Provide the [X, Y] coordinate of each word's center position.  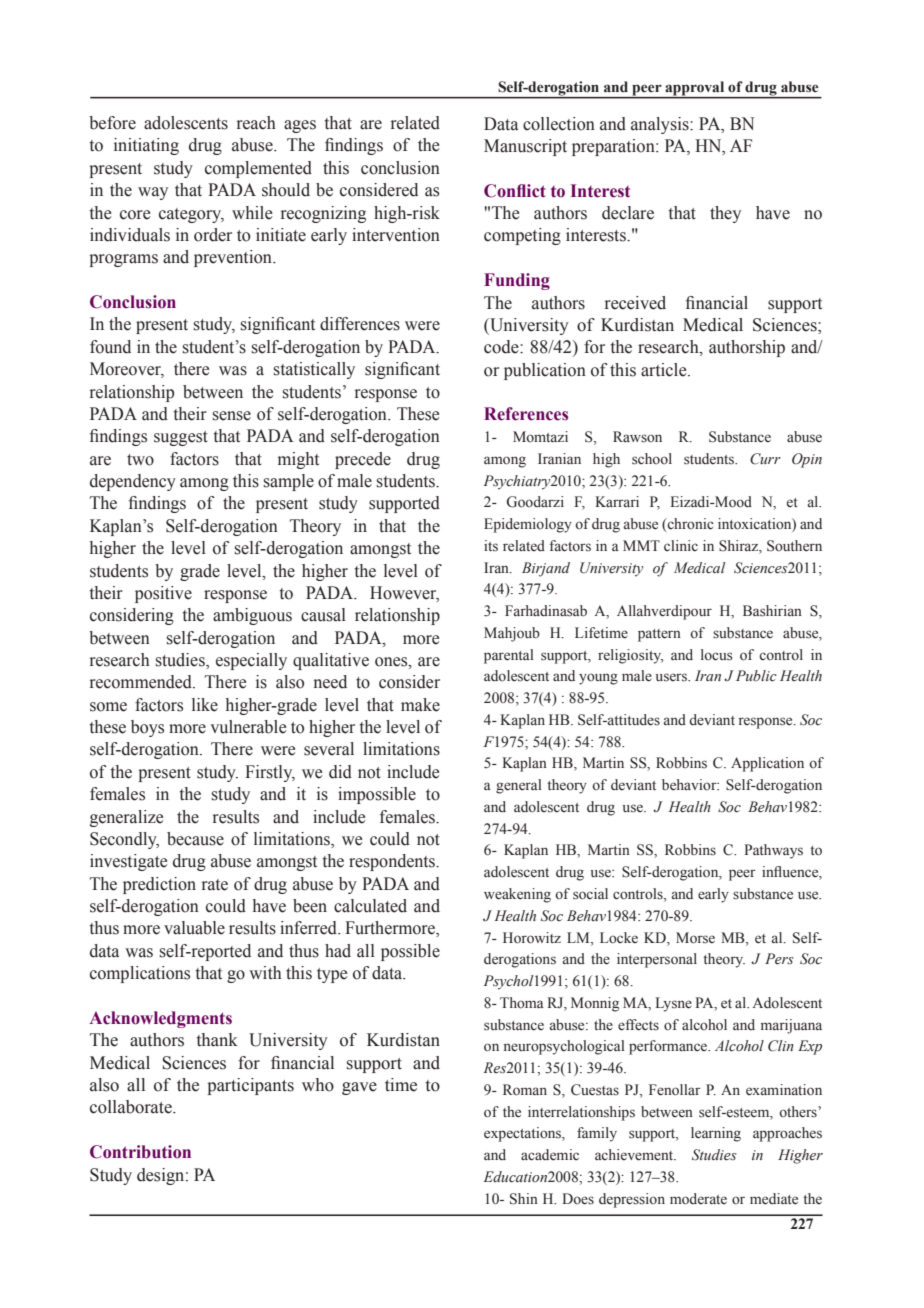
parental [509, 656]
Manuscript [525, 147]
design [162, 1176]
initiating [146, 146]
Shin [524, 1199]
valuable [194, 928]
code [502, 347]
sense [231, 416]
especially [251, 661]
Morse [695, 938]
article [665, 370]
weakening [517, 895]
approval [695, 88]
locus [717, 655]
